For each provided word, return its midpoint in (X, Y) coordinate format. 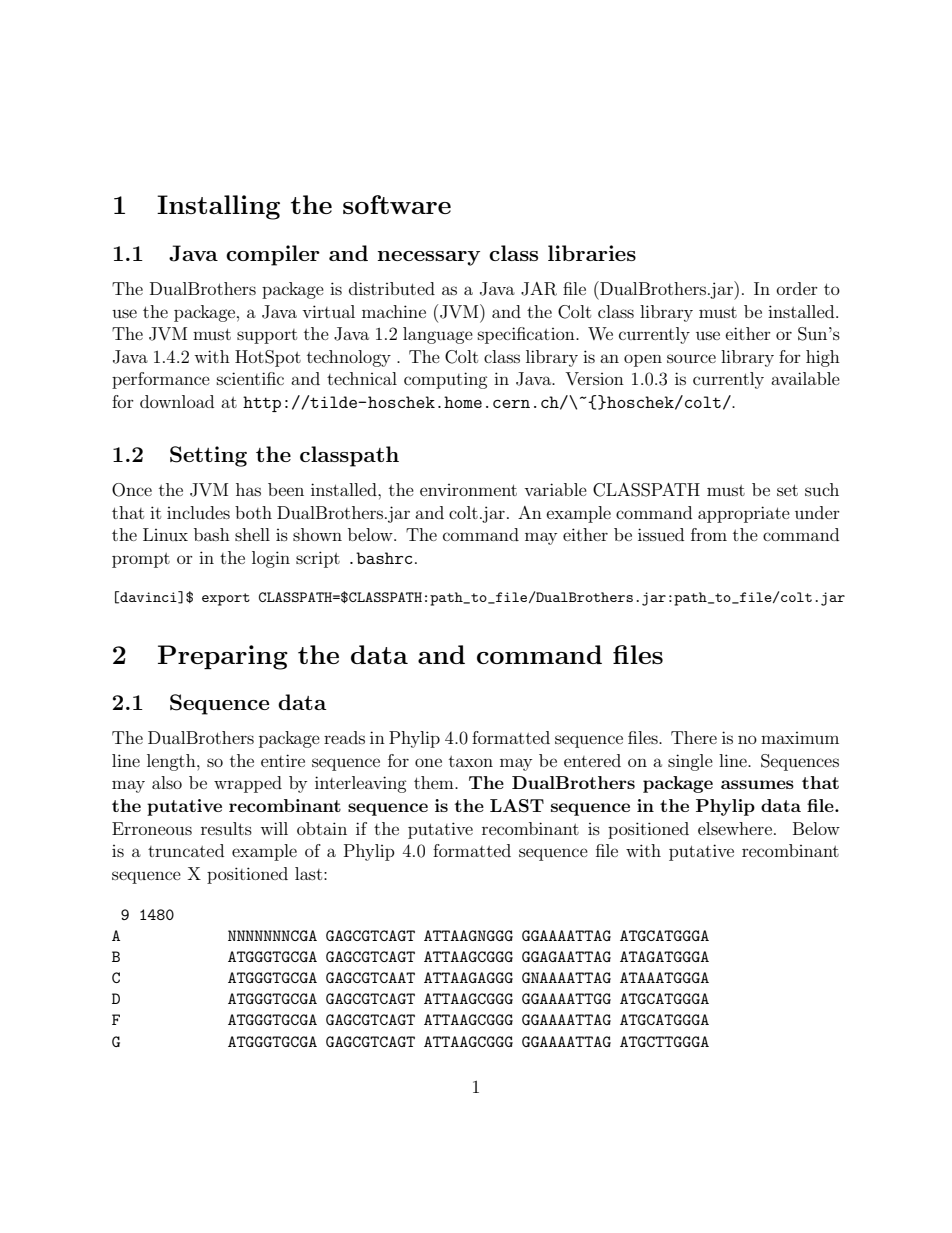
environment (468, 490)
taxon (471, 761)
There (694, 737)
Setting (208, 456)
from (709, 534)
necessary (429, 258)
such (822, 489)
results (226, 828)
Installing (218, 207)
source (691, 358)
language (438, 335)
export (226, 599)
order (797, 288)
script (318, 559)
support (267, 336)
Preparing (223, 657)
